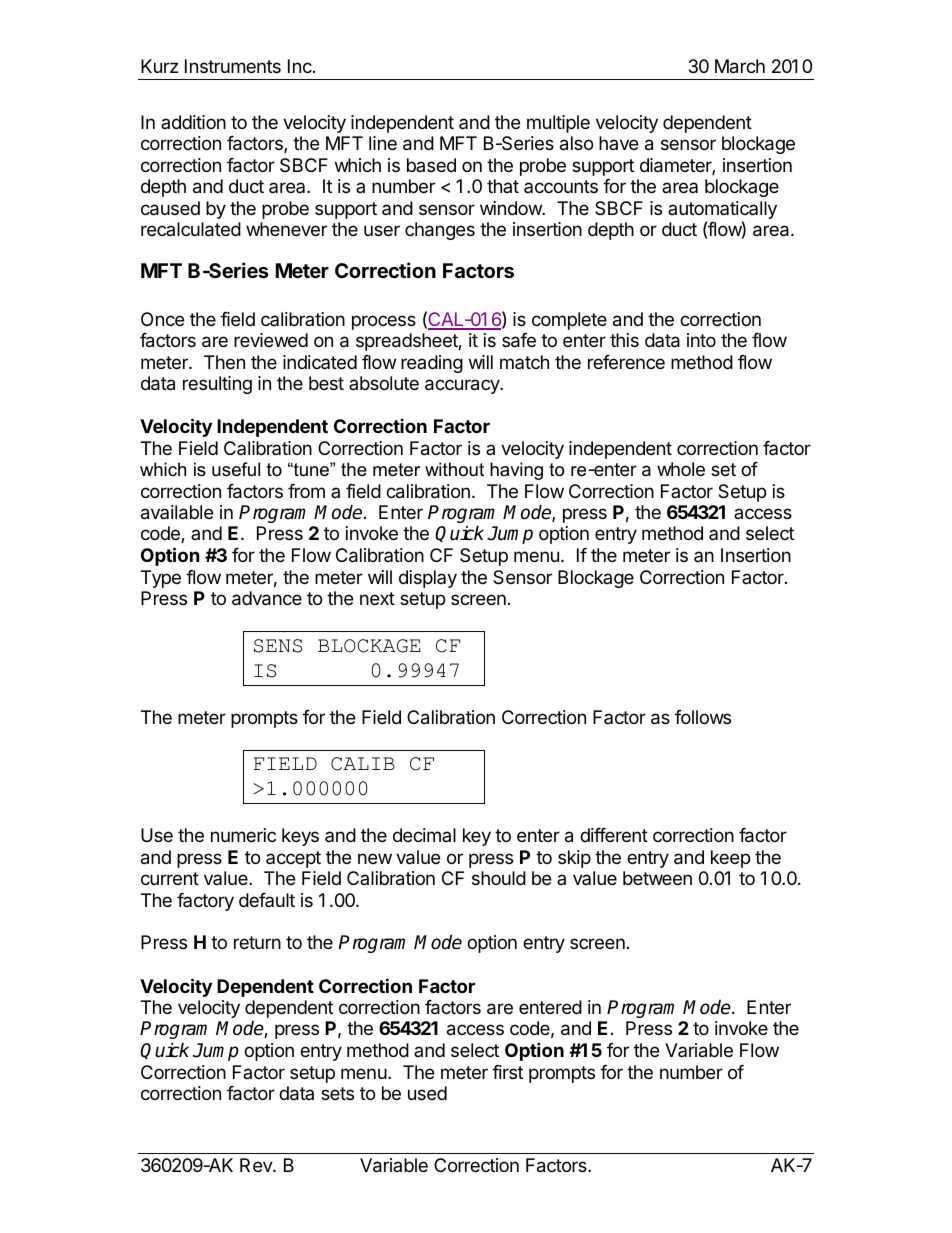 The image size is (952, 1233). Describe the element at coordinates (431, 165) in the page. I see `based` at that location.
